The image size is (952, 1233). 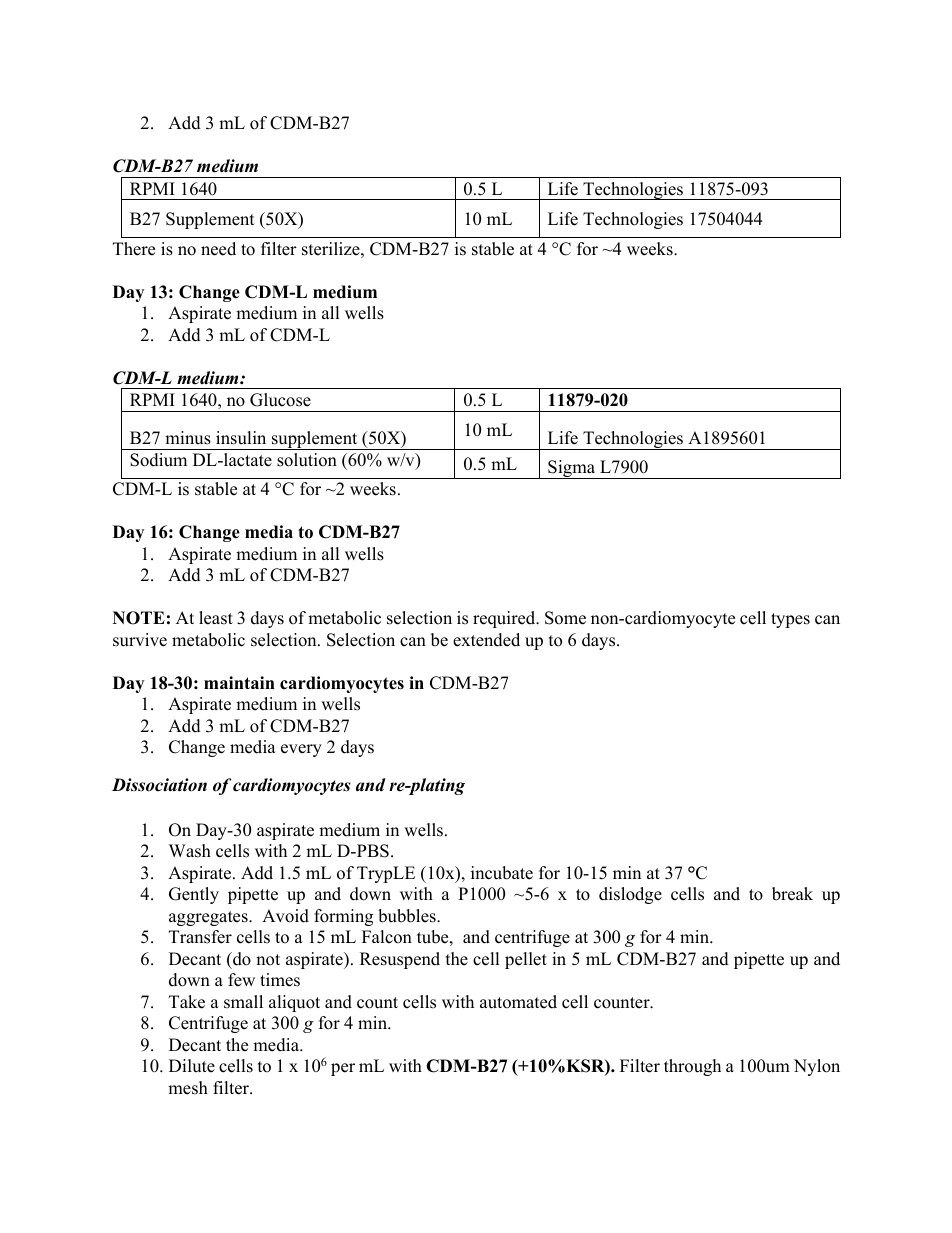 What do you see at coordinates (192, 1066) in the screenshot?
I see `Dilute` at bounding box center [192, 1066].
